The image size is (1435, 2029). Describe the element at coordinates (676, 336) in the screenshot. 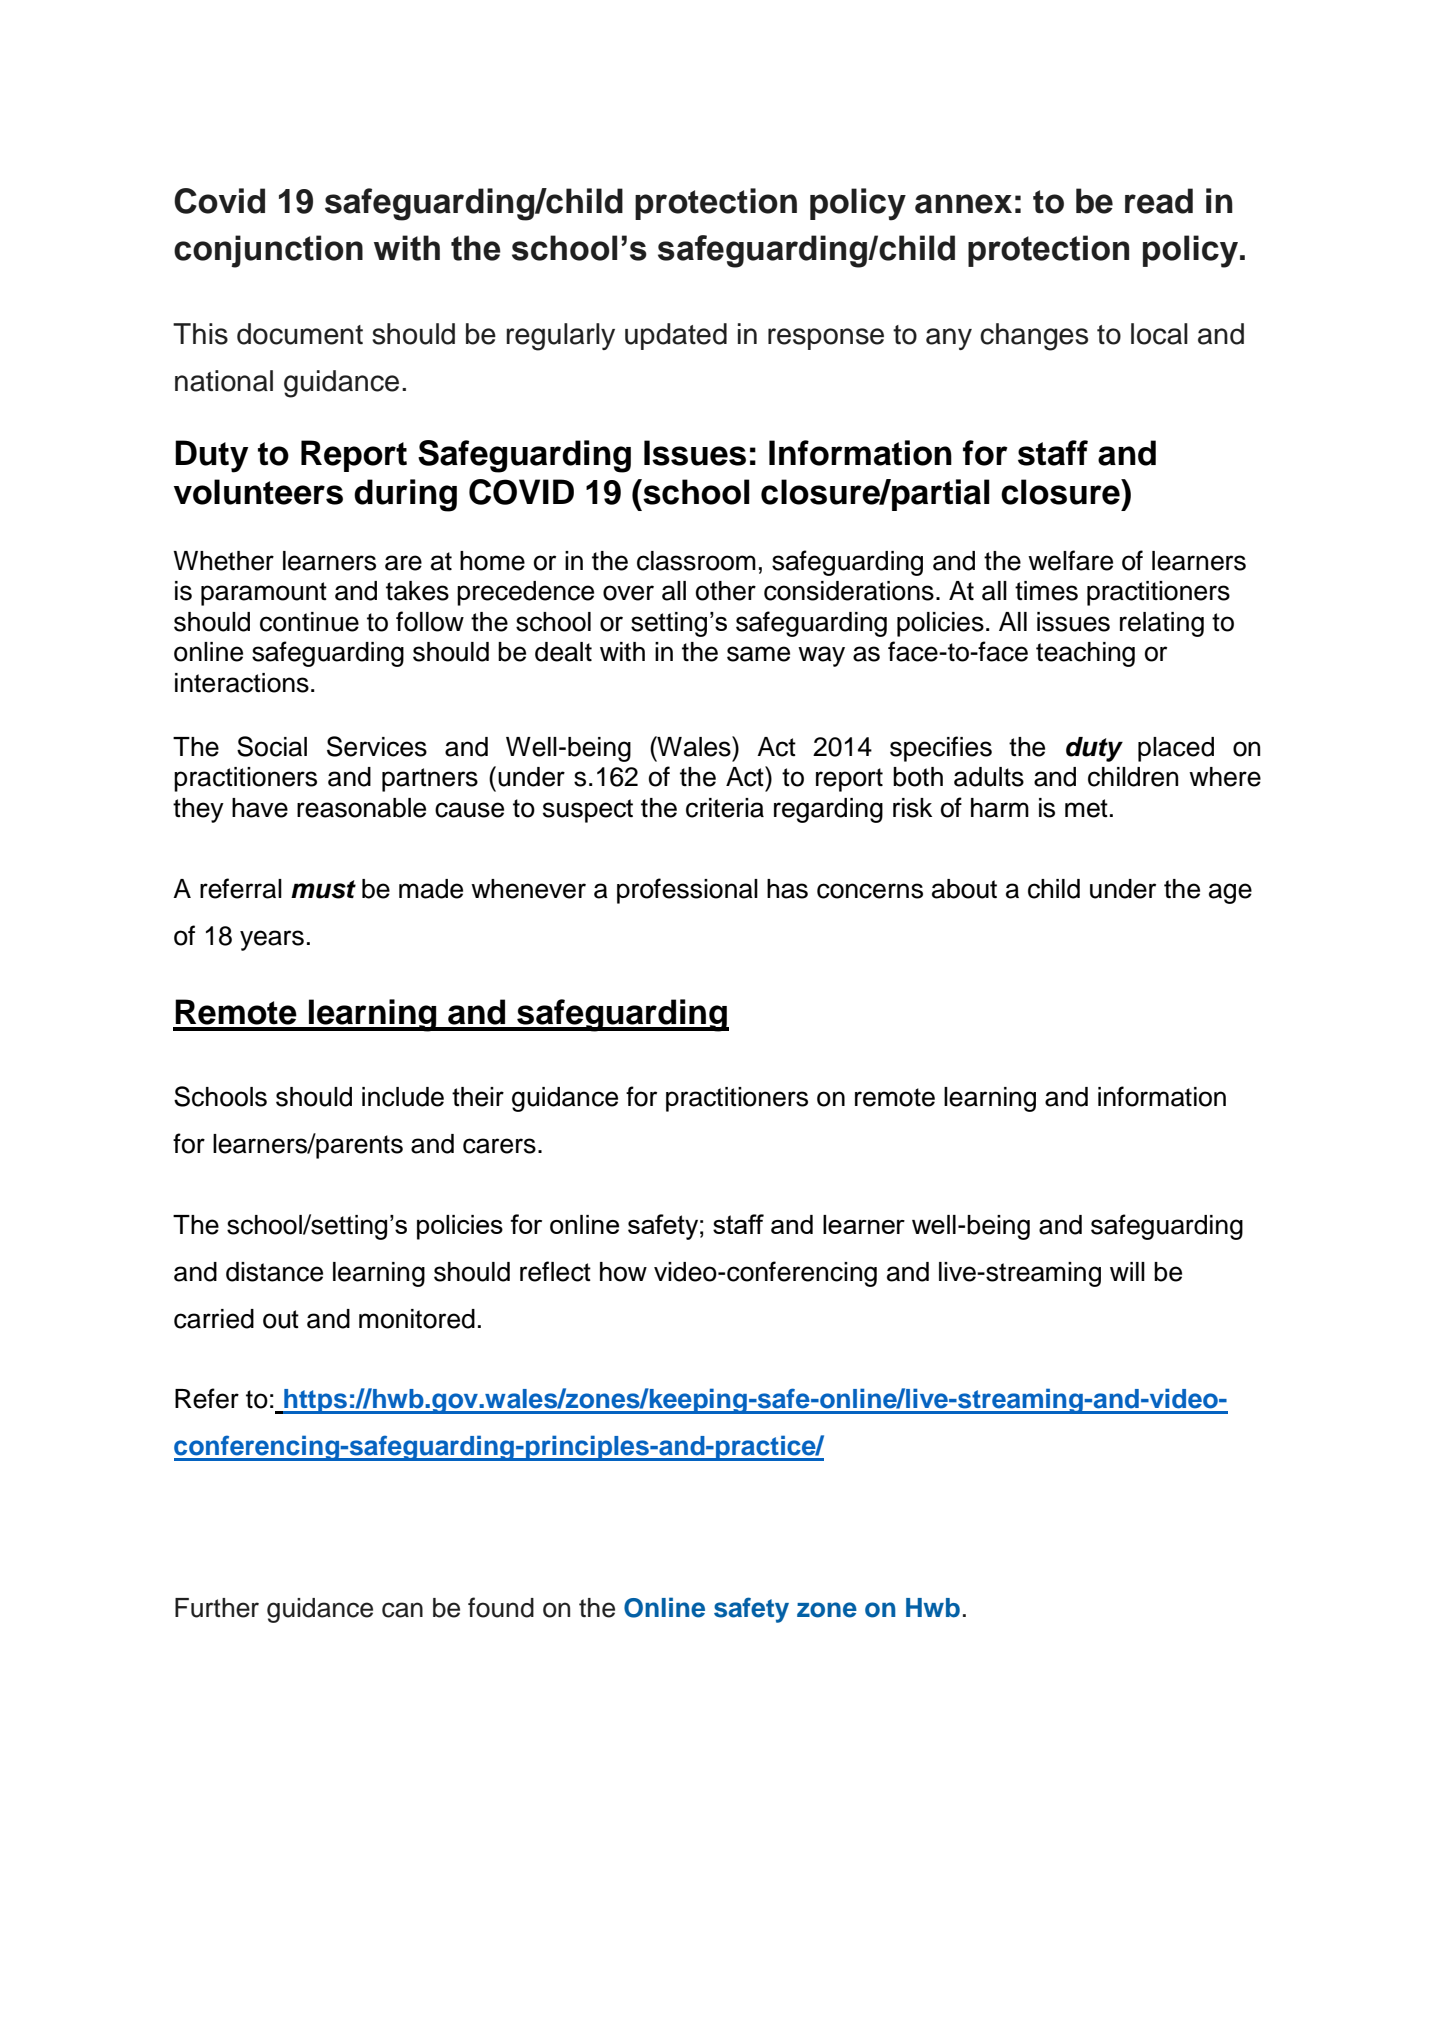

I see `updated` at that location.
